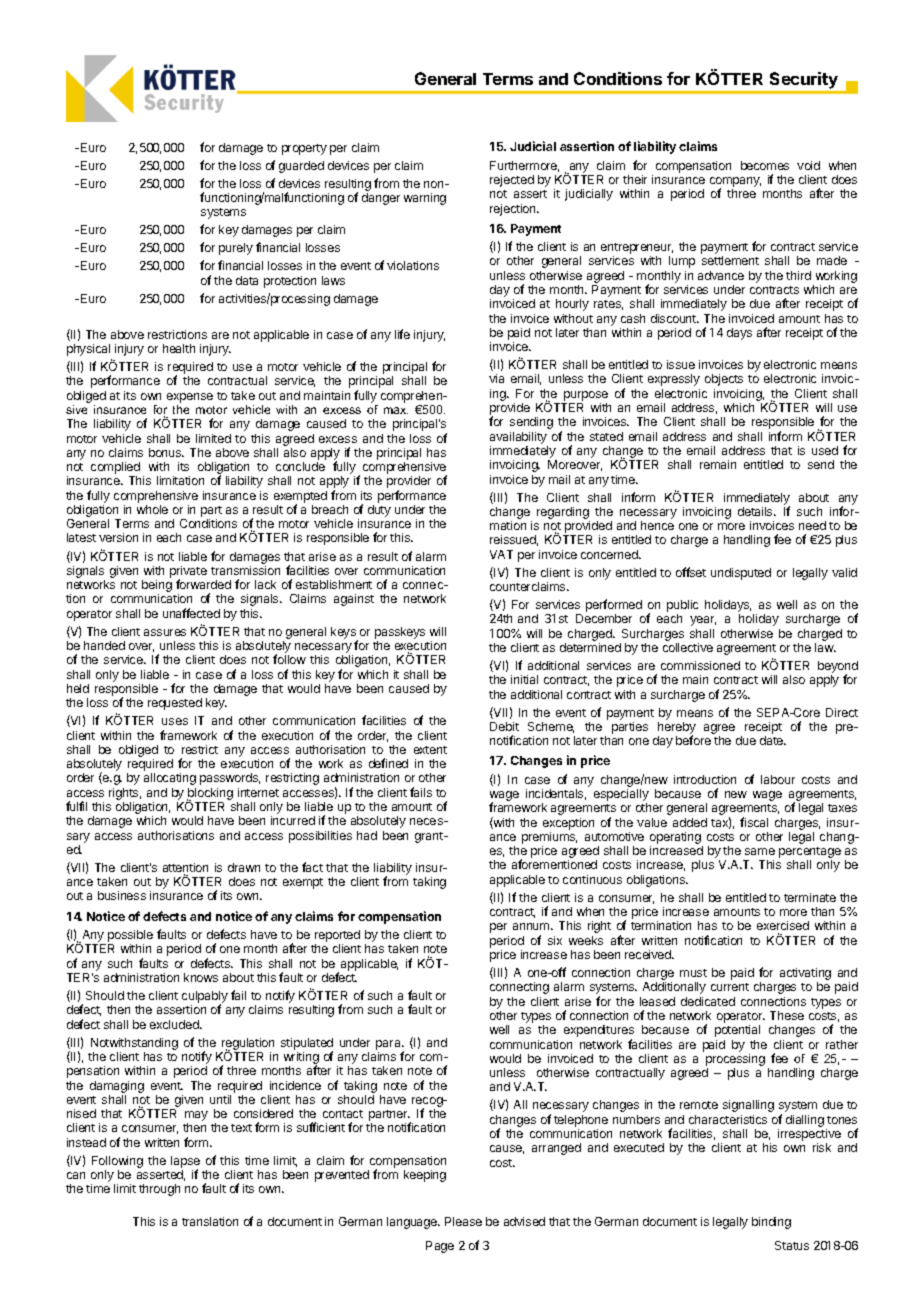 This screenshot has height=1308, width=924. Describe the element at coordinates (463, 1221) in the screenshot. I see `Please` at that location.
